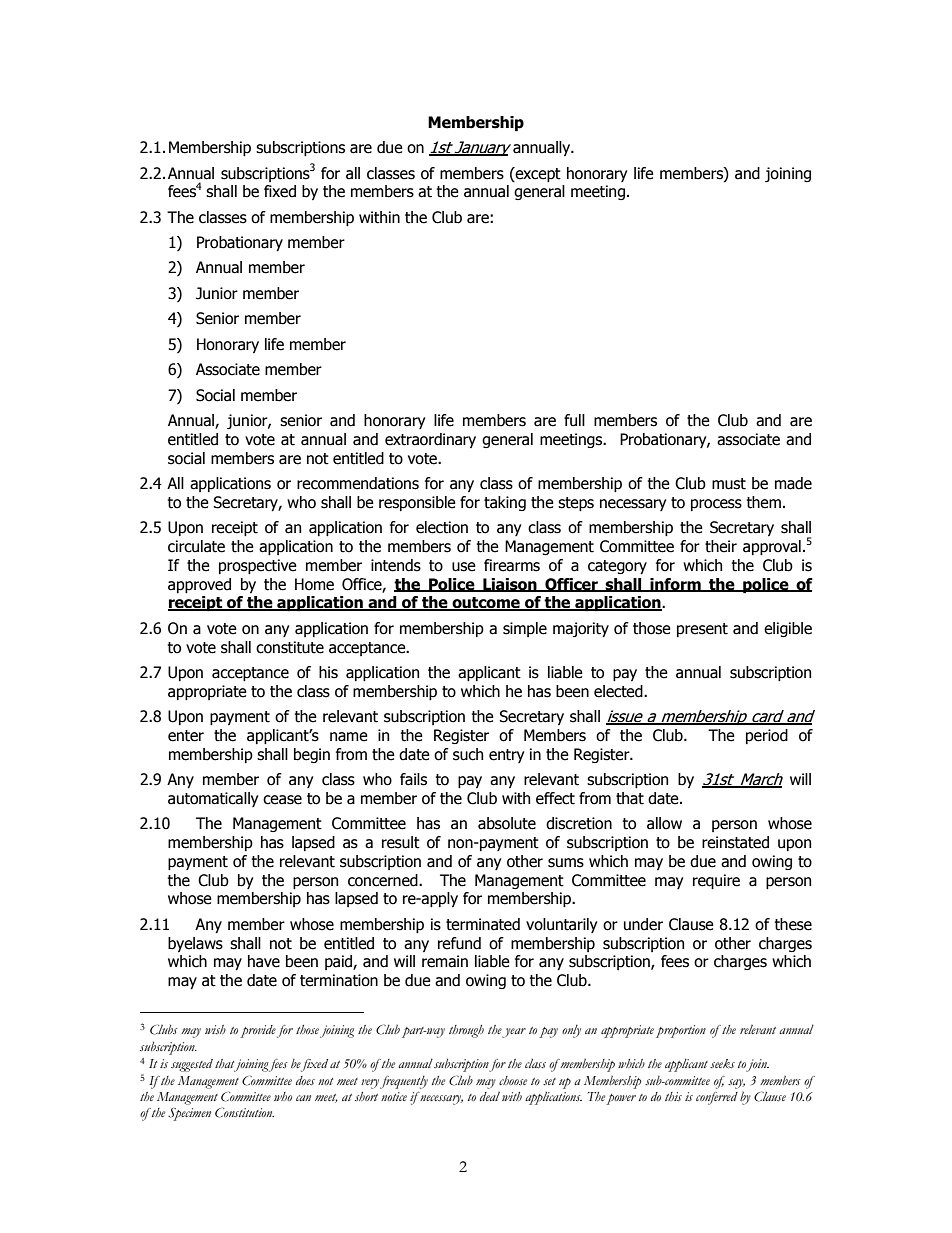 This document has width=952, height=1233. What do you see at coordinates (264, 961) in the document?
I see `have` at bounding box center [264, 961].
